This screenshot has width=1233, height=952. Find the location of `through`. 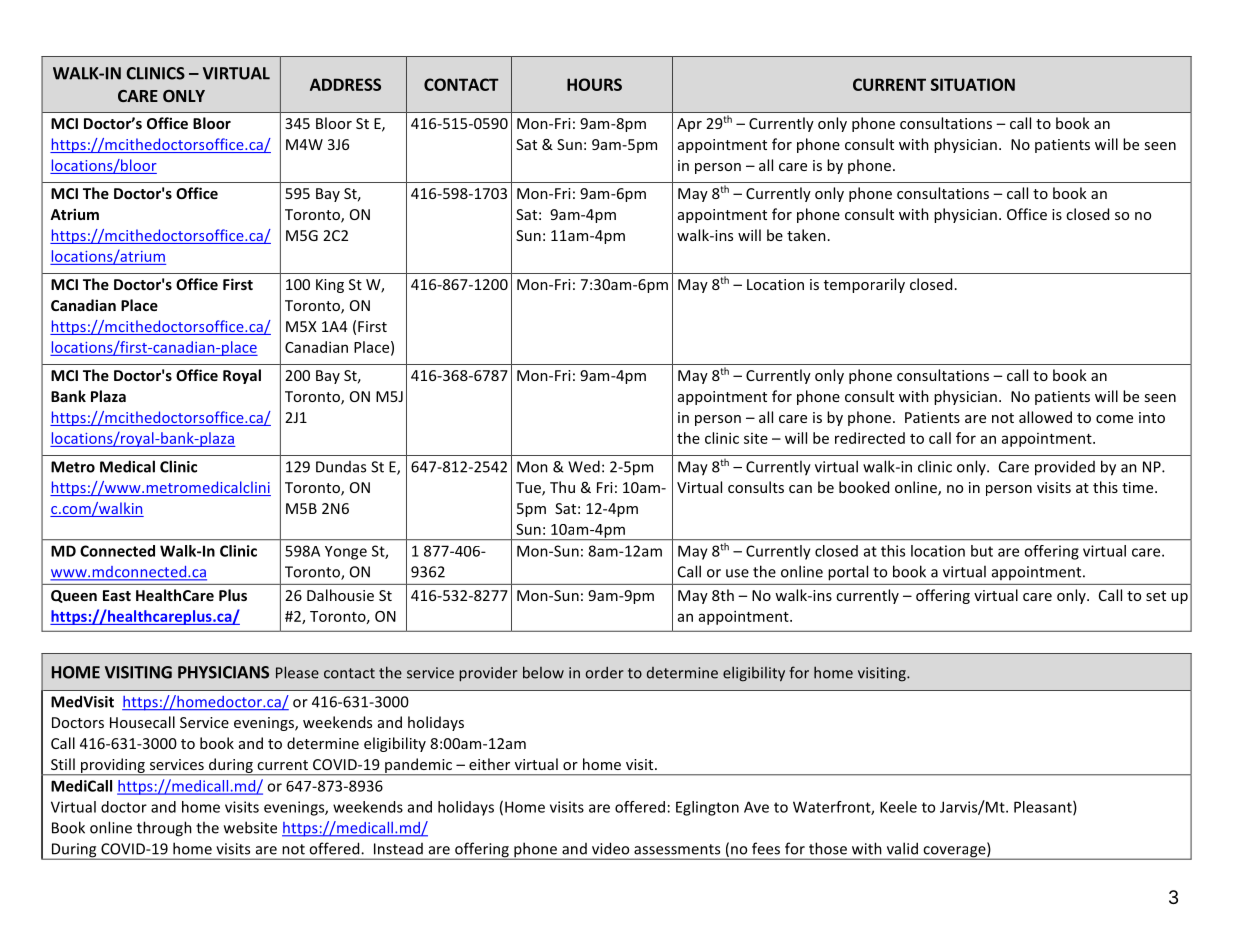

through is located at coordinates (164, 829).
